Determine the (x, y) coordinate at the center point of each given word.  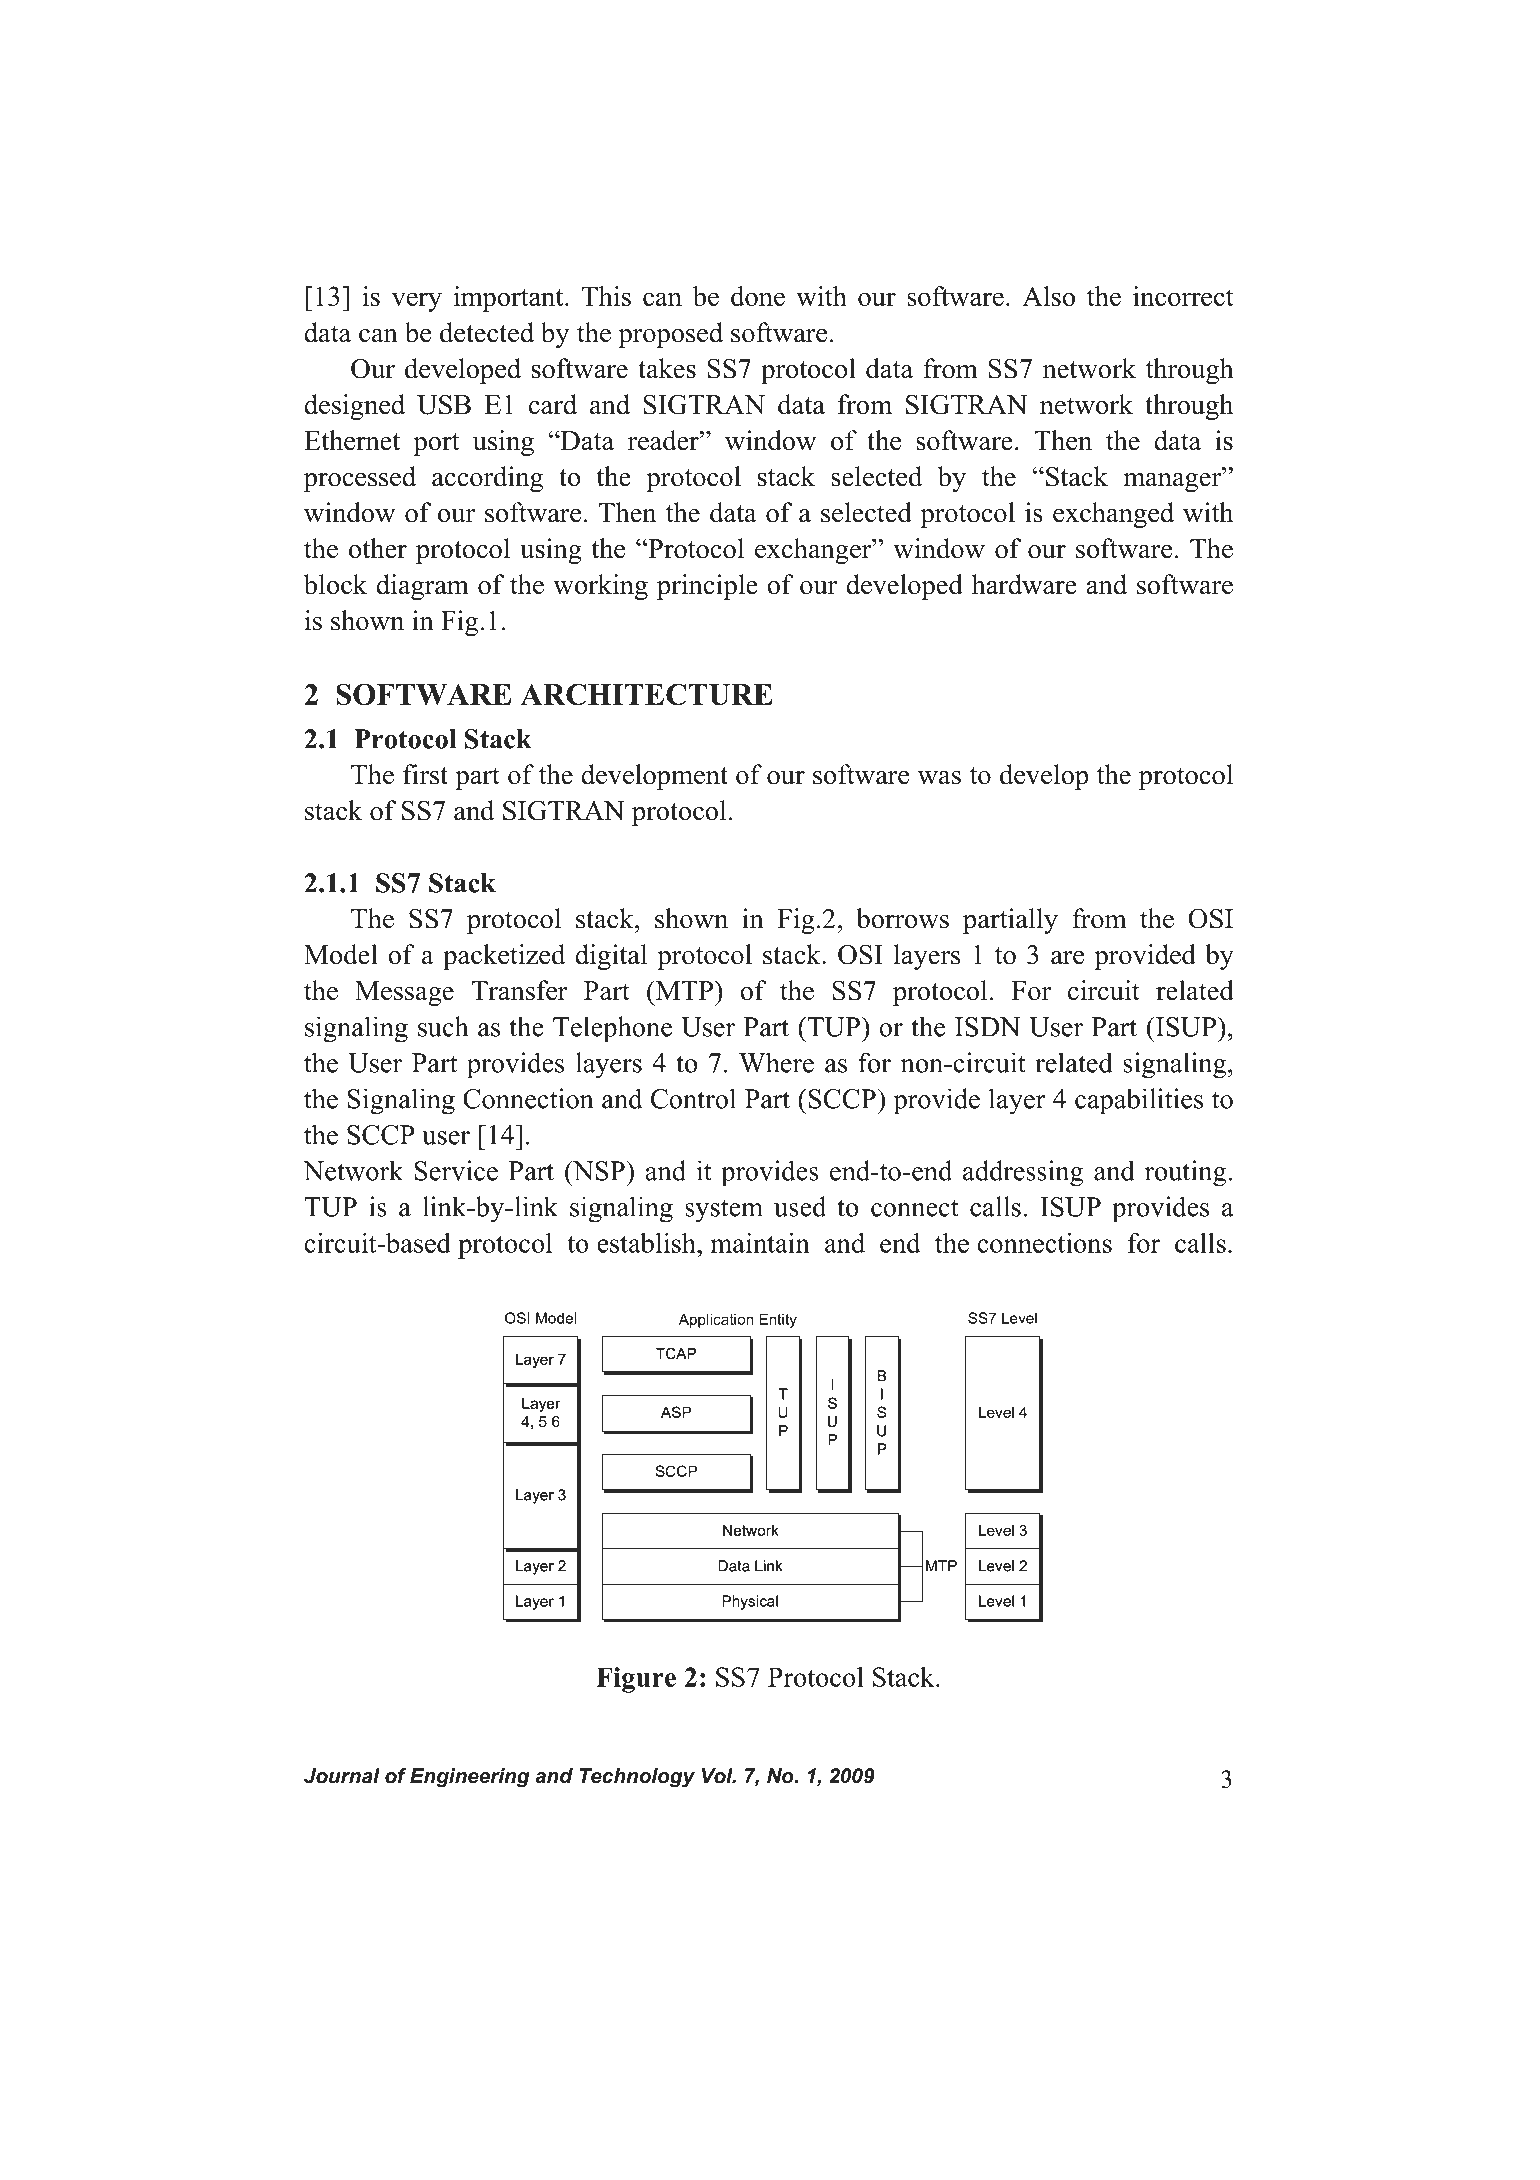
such (443, 1026)
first (425, 774)
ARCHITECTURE (646, 694)
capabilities (1139, 1101)
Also (1048, 296)
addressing (1023, 1173)
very (417, 302)
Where (776, 1062)
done (758, 296)
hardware (1024, 584)
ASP (676, 1412)
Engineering (470, 1778)
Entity (778, 1320)
